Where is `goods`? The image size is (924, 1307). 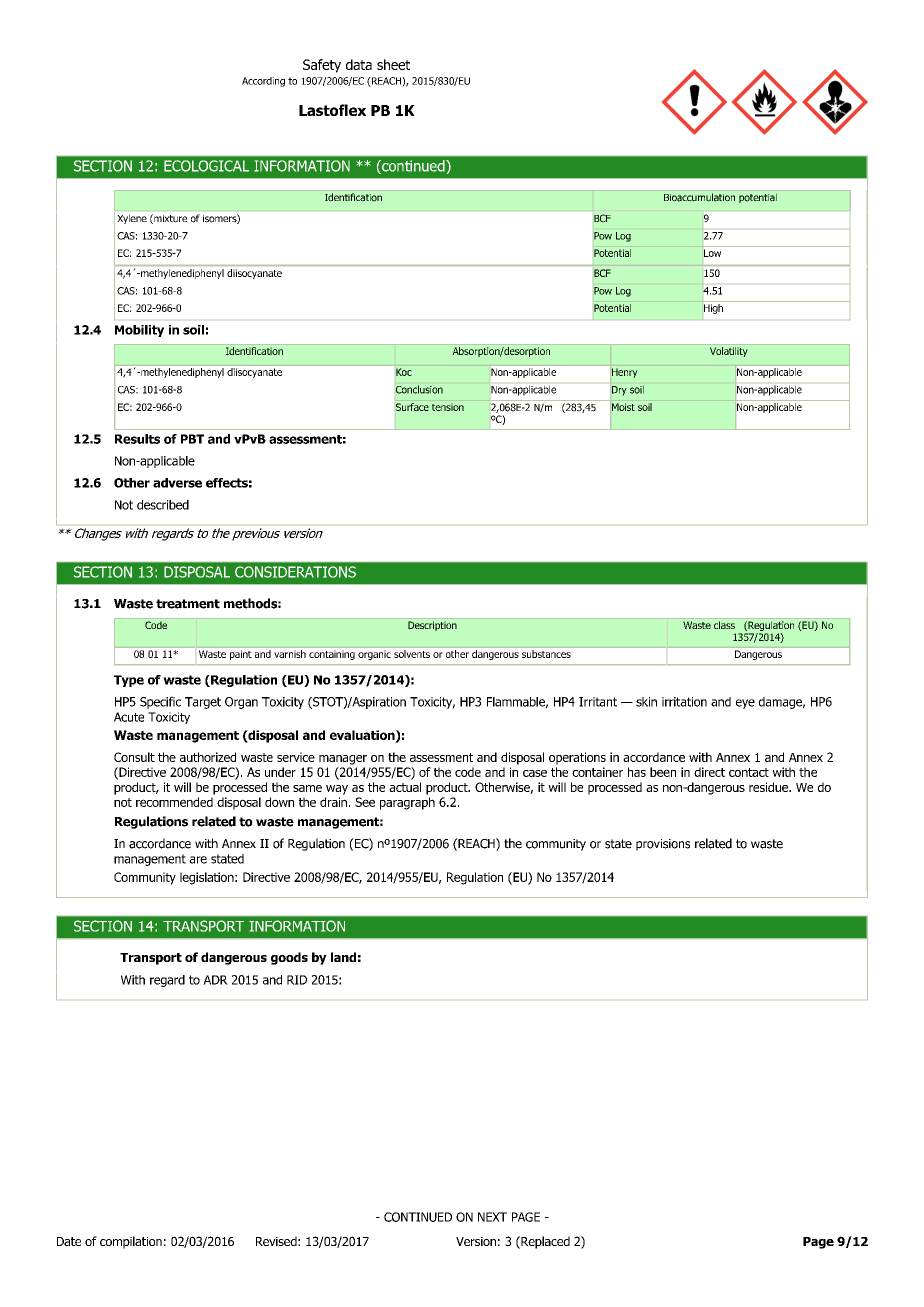
goods is located at coordinates (289, 958).
